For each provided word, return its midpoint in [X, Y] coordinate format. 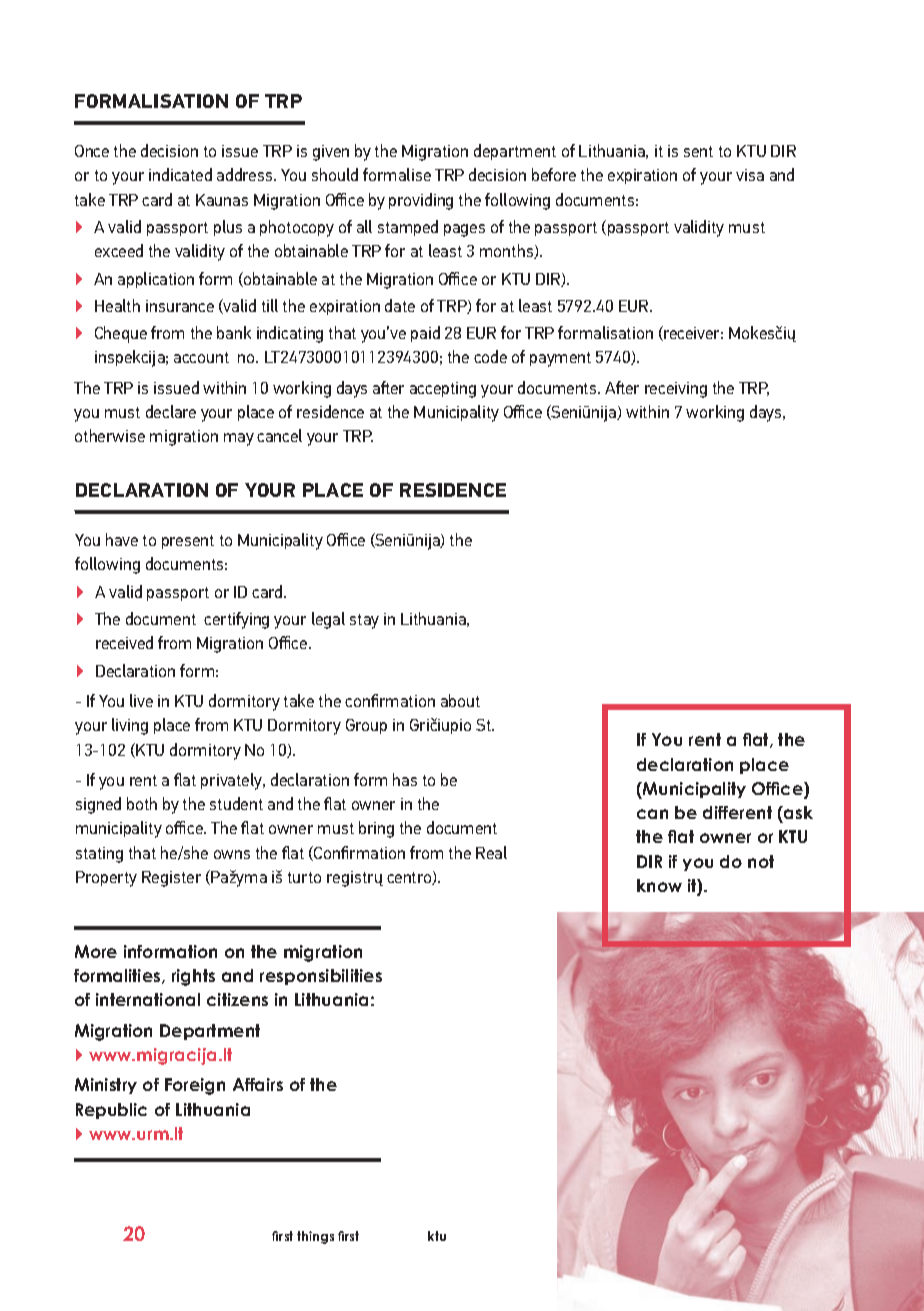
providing [421, 201]
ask [797, 812]
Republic [111, 1111]
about [460, 700]
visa [750, 175]
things [315, 1237]
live [141, 700]
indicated [180, 174]
